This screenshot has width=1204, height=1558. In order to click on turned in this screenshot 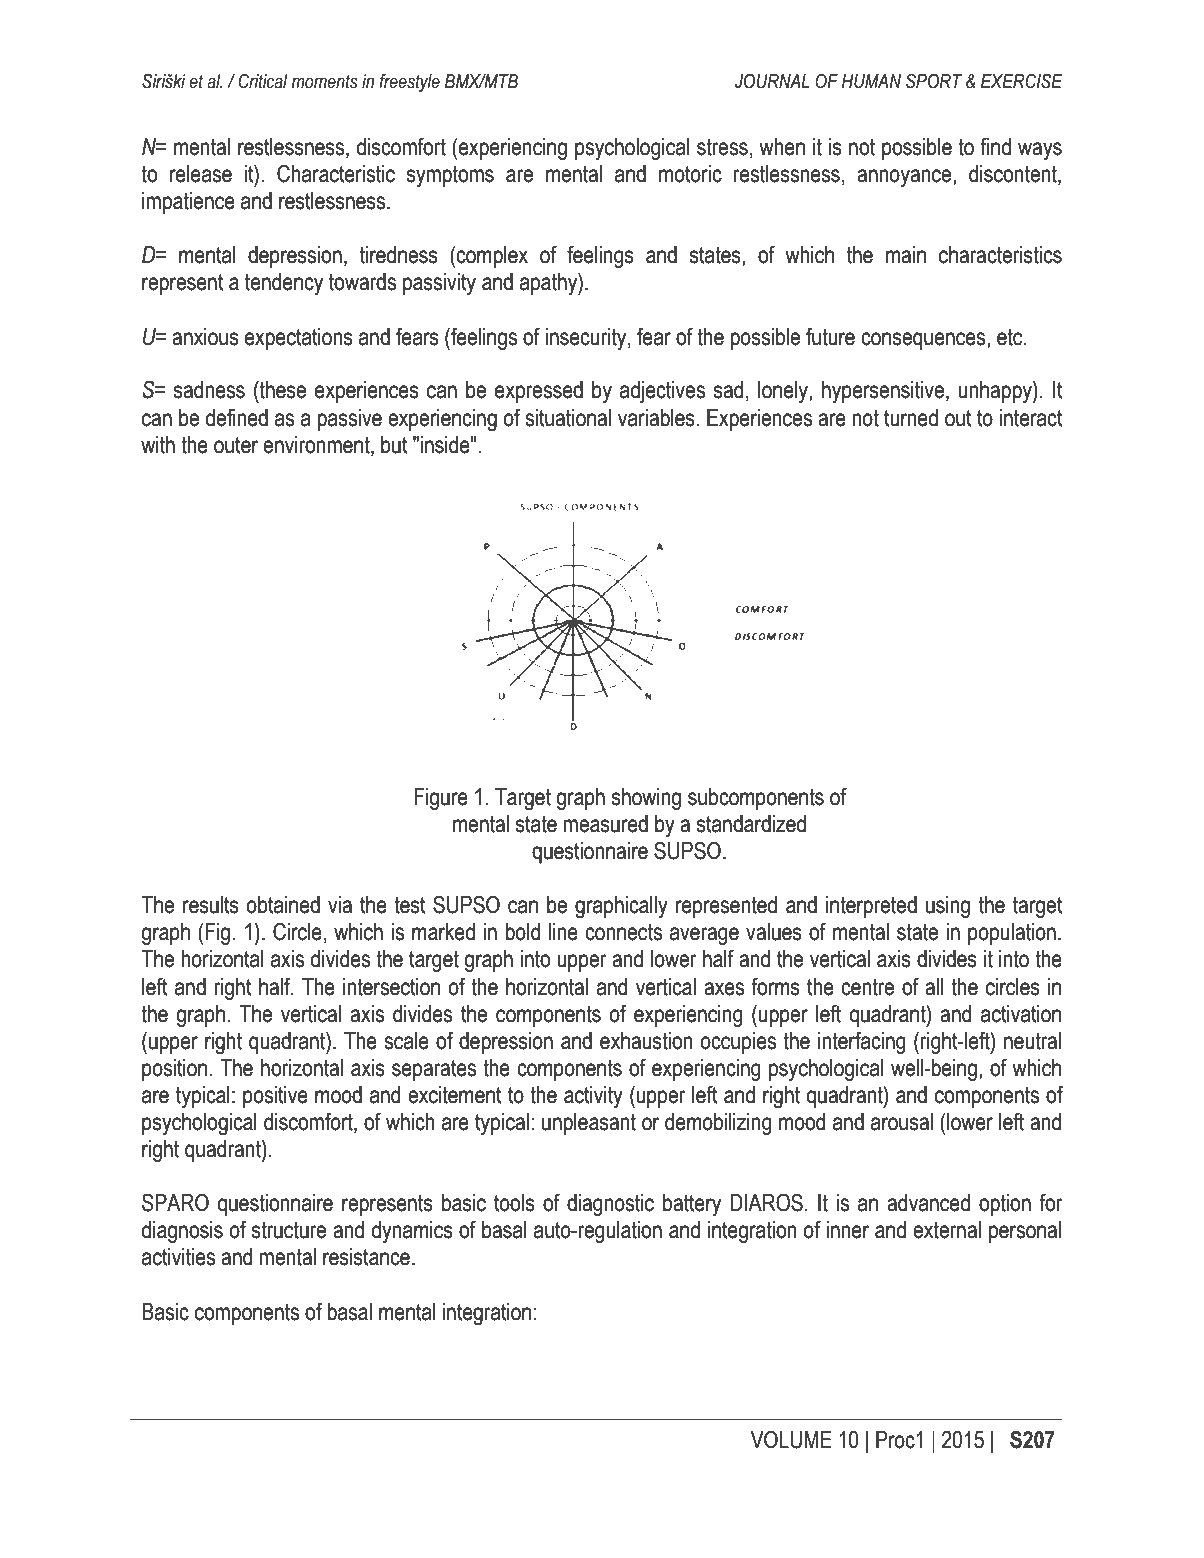, I will do `click(911, 418)`.
